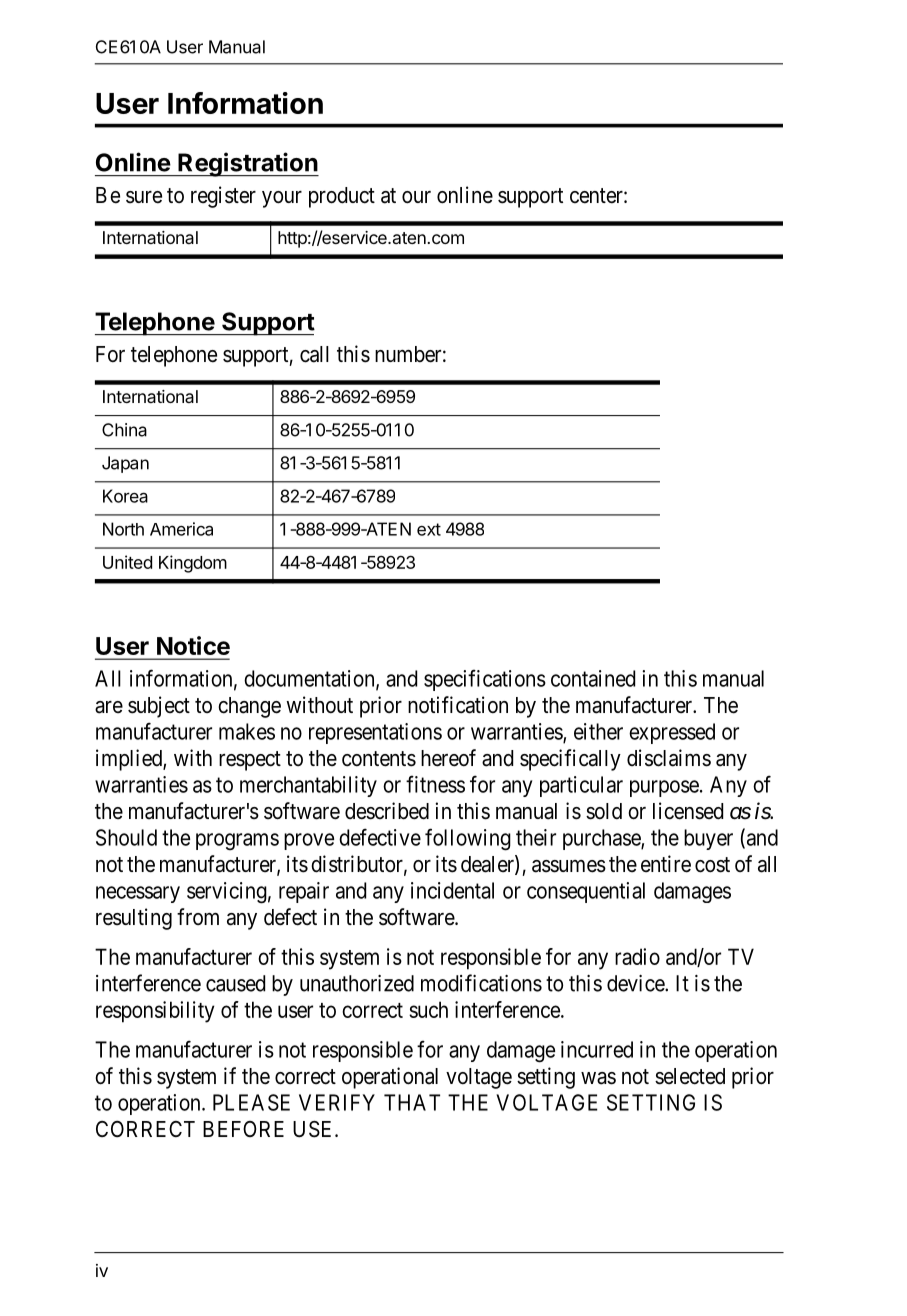 The image size is (907, 1316). Describe the element at coordinates (124, 430) in the document. I see `China` at that location.
